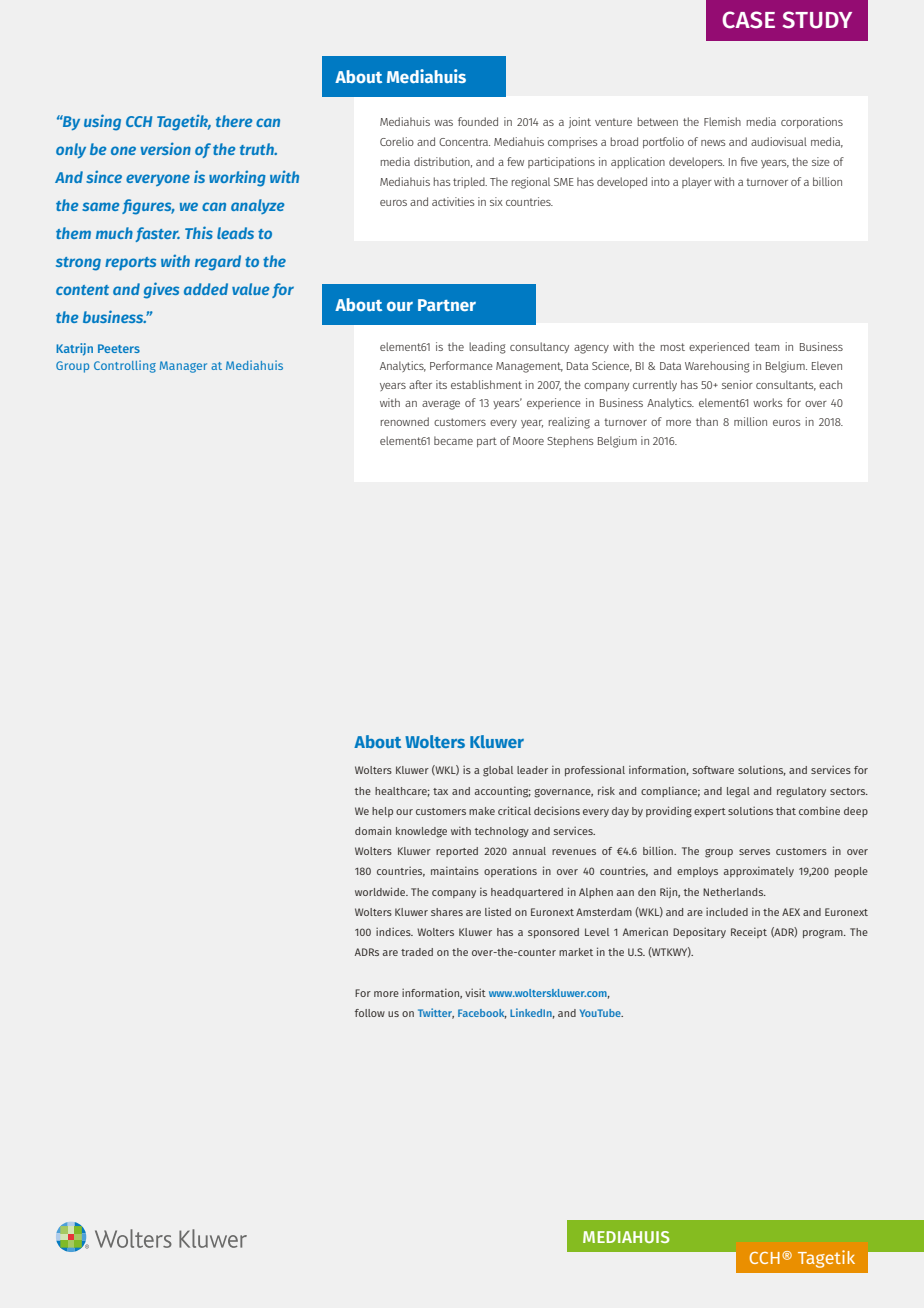 This page has height=1308, width=924. Describe the element at coordinates (748, 20) in the page. I see `CASE` at that location.
